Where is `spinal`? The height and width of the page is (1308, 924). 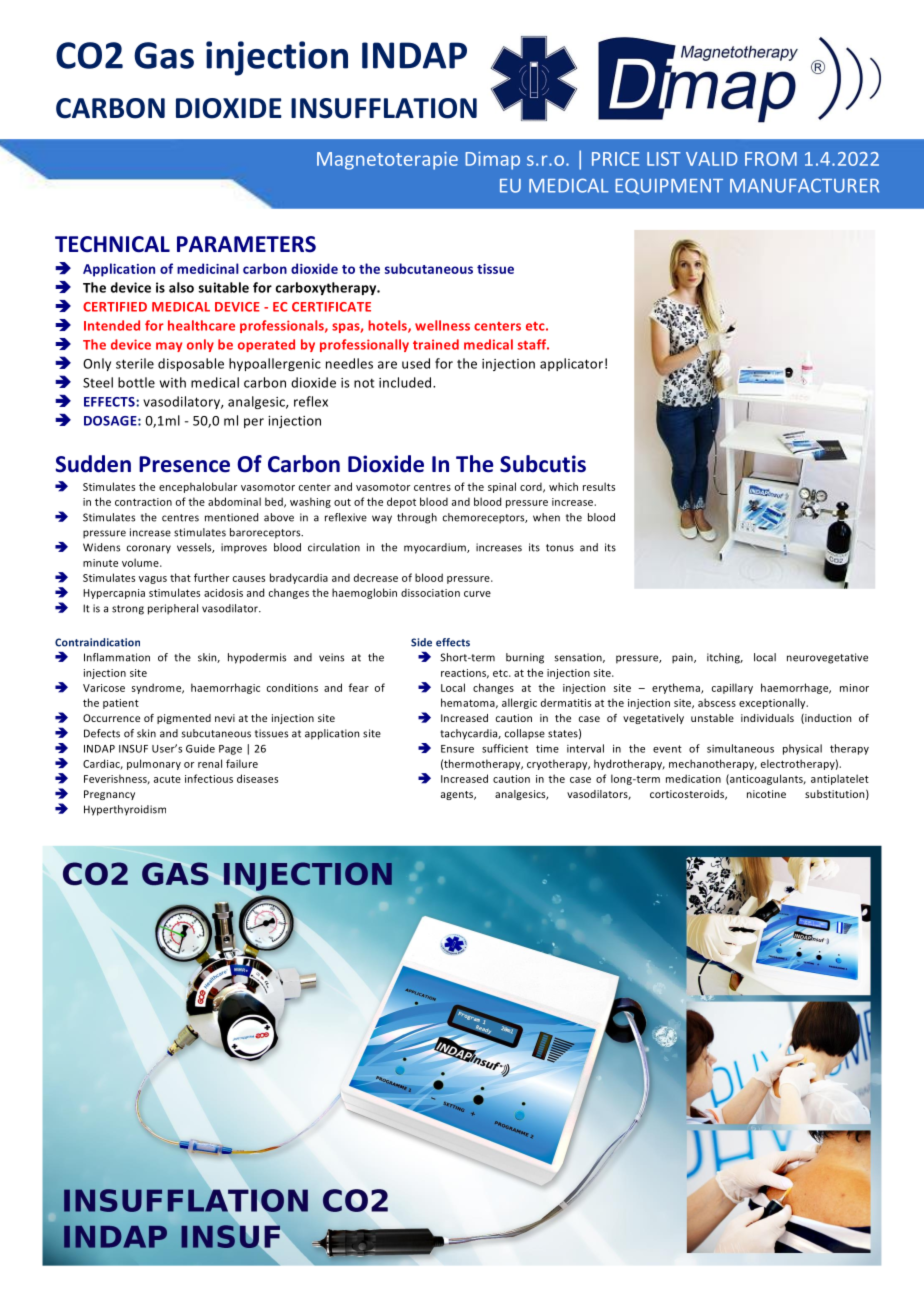
spinal is located at coordinates (502, 487).
